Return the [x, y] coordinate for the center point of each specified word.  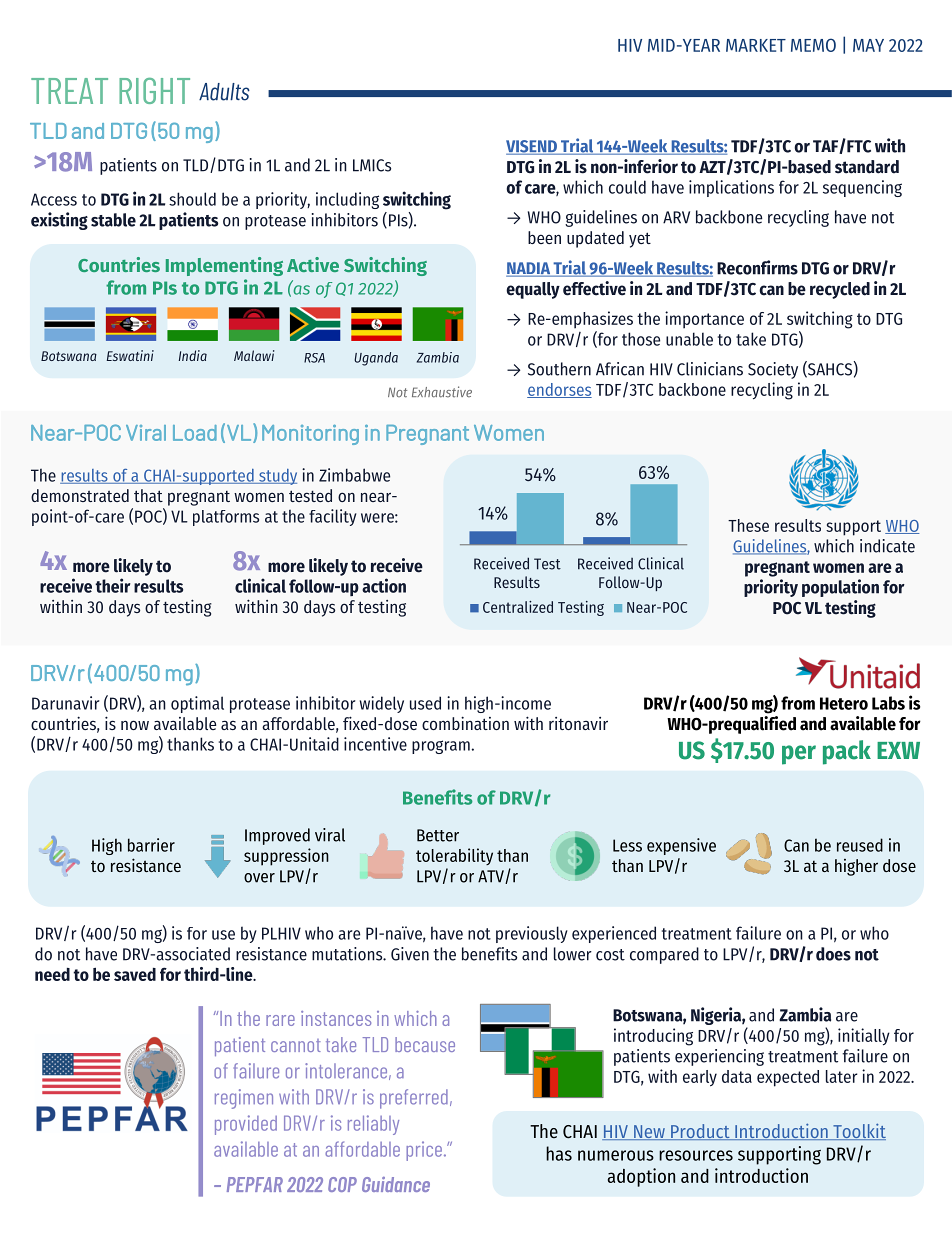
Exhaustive [442, 392]
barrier [151, 845]
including [347, 200]
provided [246, 1125]
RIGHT [154, 91]
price [424, 1151]
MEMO [813, 45]
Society [773, 370]
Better [438, 835]
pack [847, 752]
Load [195, 433]
